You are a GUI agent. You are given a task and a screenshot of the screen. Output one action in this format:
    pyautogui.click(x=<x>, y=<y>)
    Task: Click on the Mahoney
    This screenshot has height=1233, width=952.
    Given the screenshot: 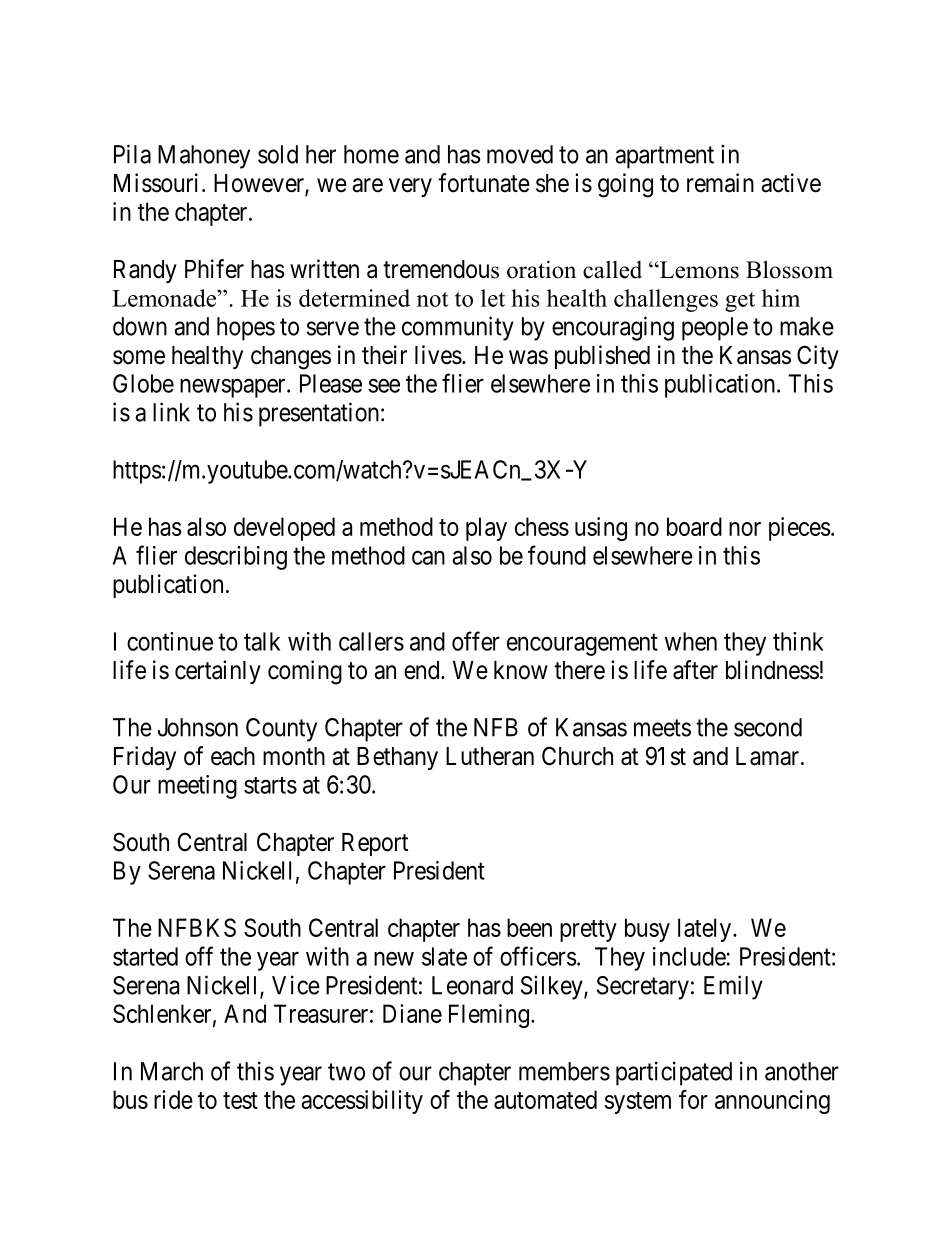 What is the action you would take?
    pyautogui.click(x=204, y=157)
